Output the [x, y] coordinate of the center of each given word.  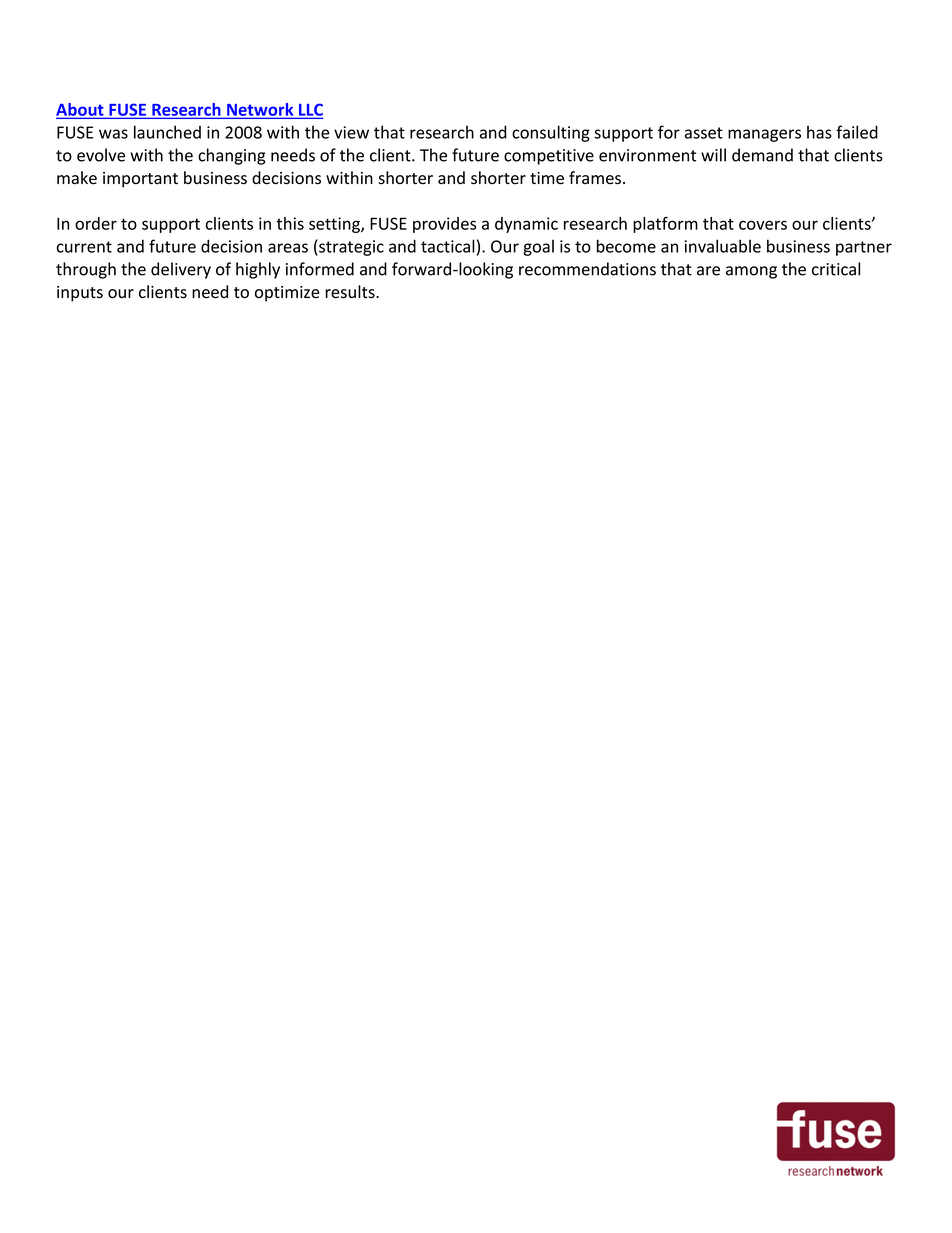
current [84, 247]
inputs [80, 294]
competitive [549, 157]
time [547, 178]
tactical [448, 246]
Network [260, 110]
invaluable [723, 246]
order [96, 223]
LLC [310, 110]
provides [444, 225]
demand [762, 155]
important [140, 180]
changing [231, 156]
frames [595, 178]
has [819, 132]
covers [763, 225]
